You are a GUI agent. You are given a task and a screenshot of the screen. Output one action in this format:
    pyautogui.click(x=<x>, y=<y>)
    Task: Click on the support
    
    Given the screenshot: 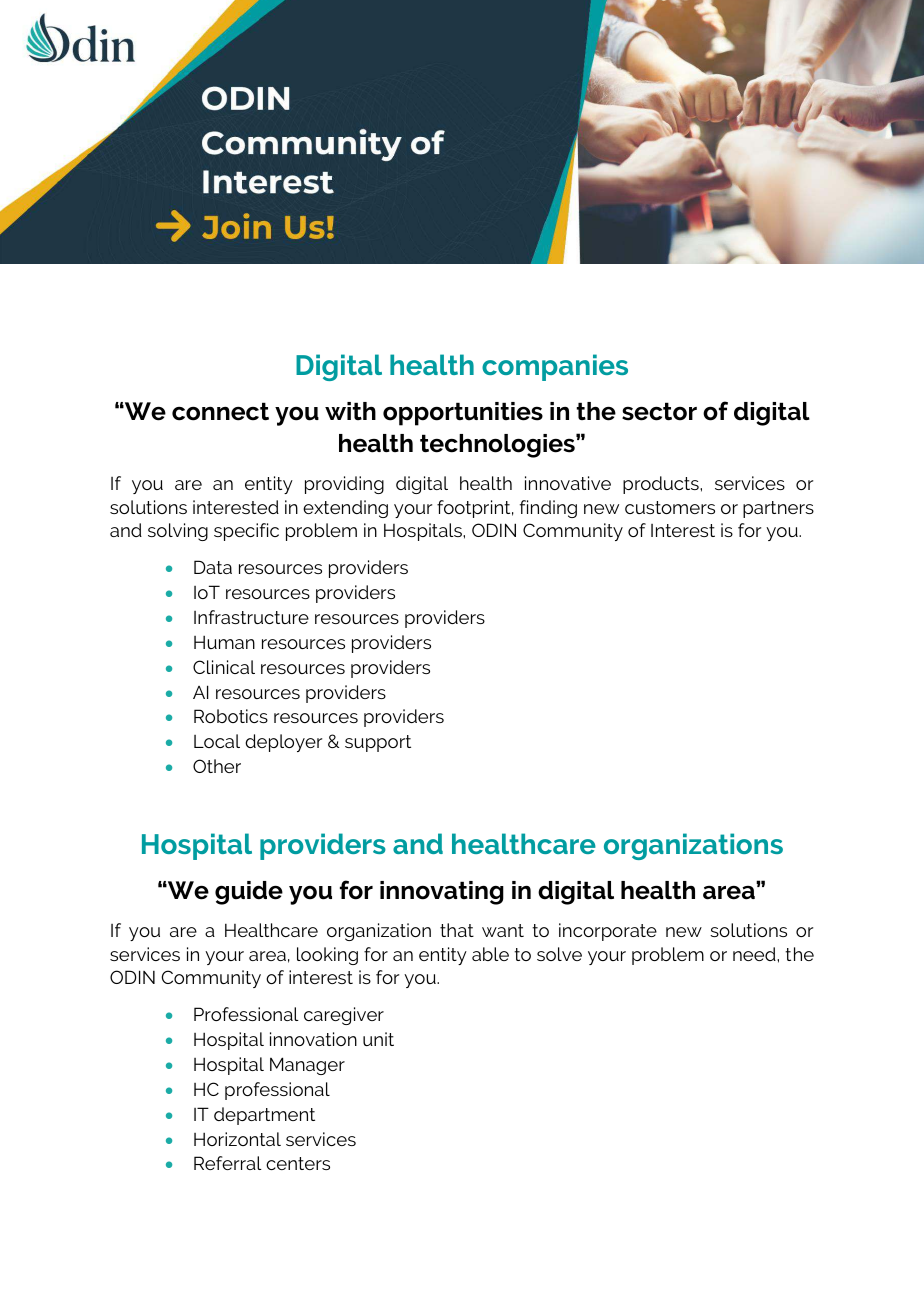 What is the action you would take?
    pyautogui.click(x=378, y=743)
